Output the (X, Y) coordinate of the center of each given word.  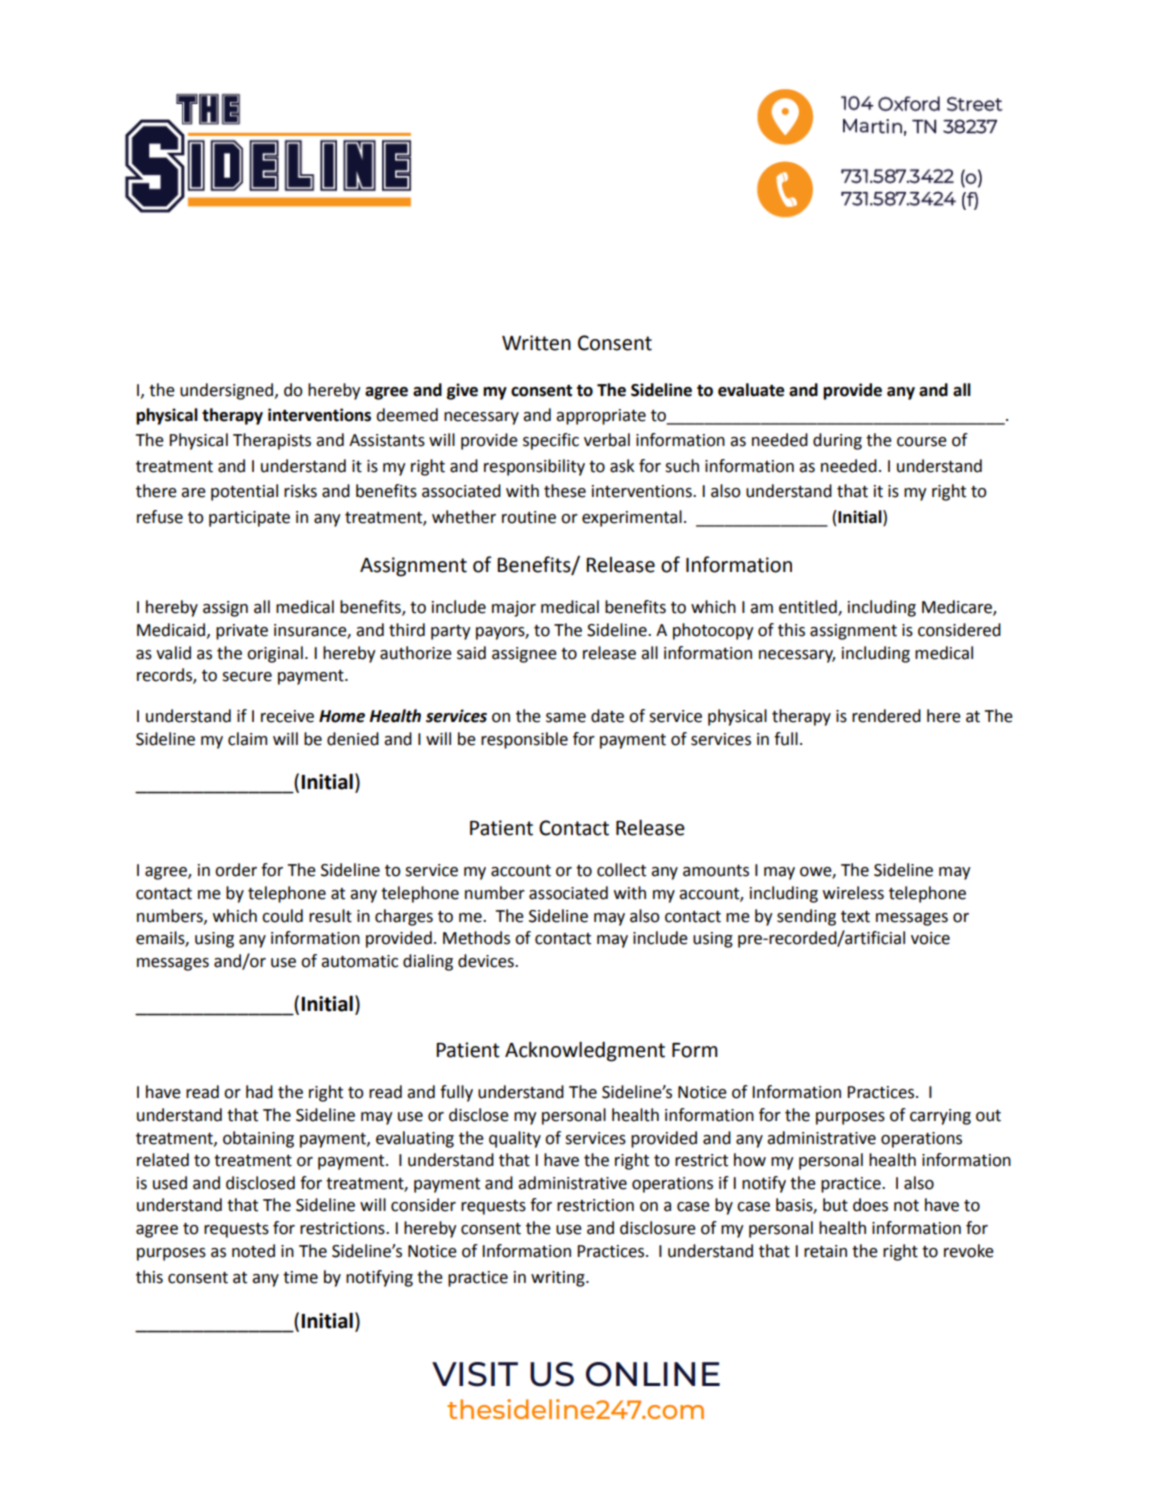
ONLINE (653, 1374)
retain (825, 1251)
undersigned (226, 391)
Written (536, 343)
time (300, 1277)
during (837, 441)
